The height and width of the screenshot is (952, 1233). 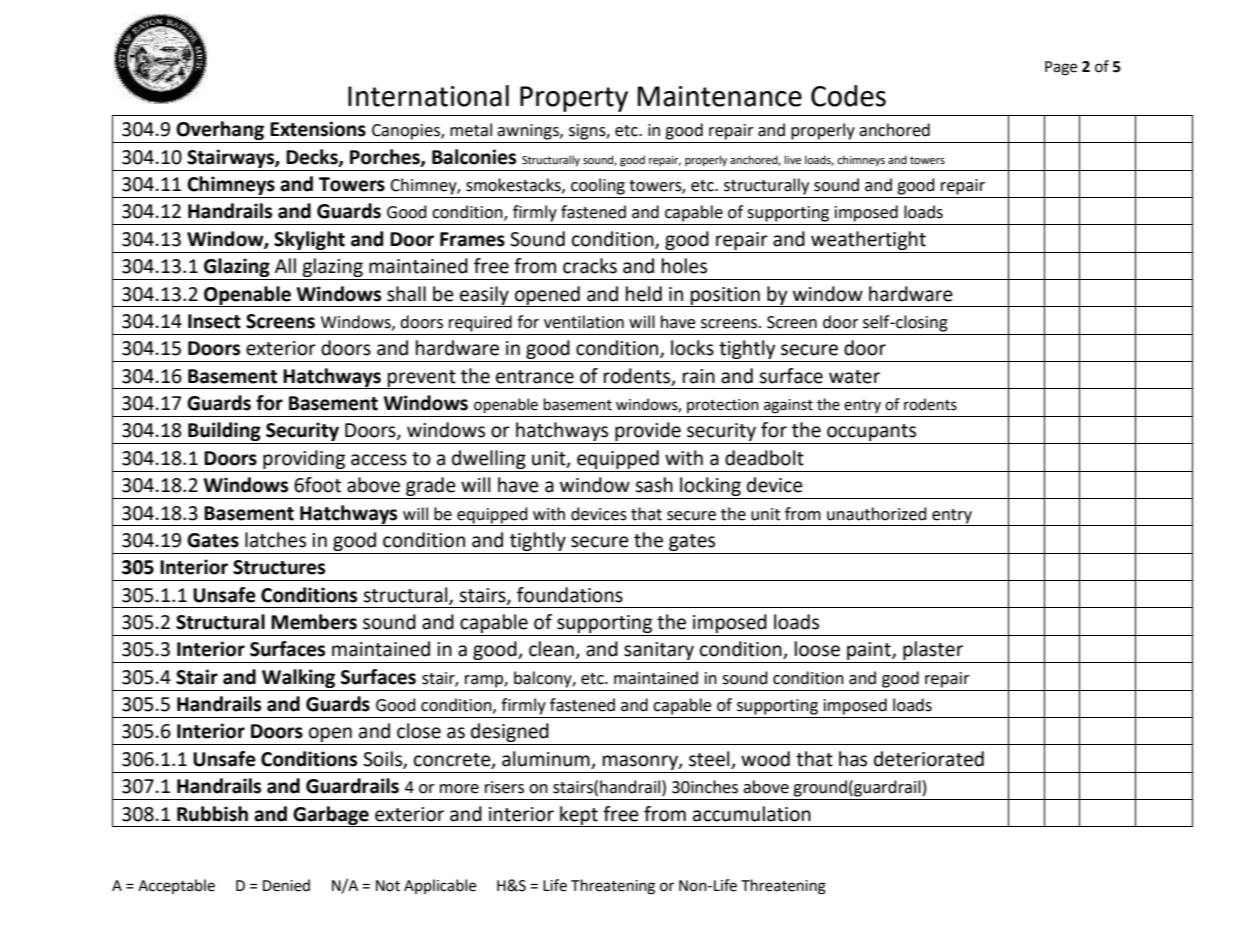 What do you see at coordinates (854, 377) in the screenshot?
I see `water` at bounding box center [854, 377].
